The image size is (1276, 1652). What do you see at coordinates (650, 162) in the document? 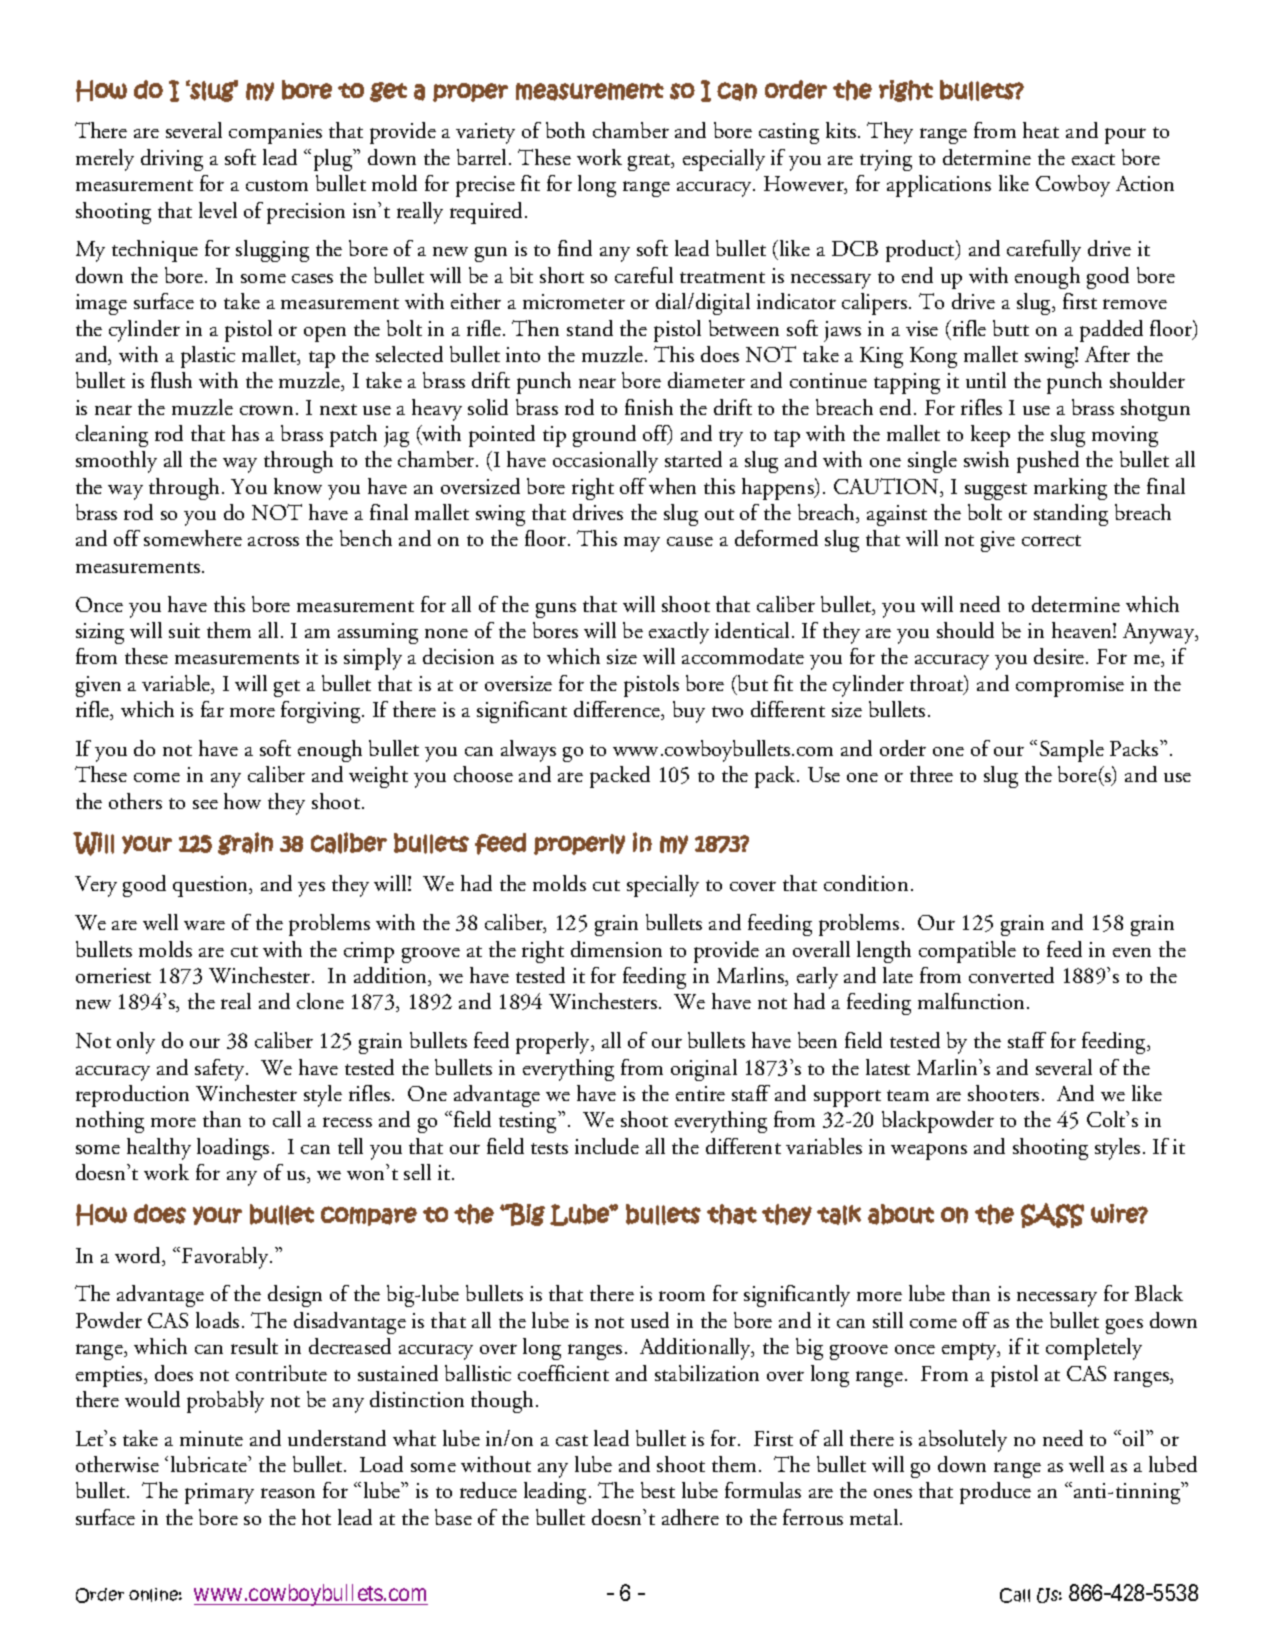
I see `great` at bounding box center [650, 162].
